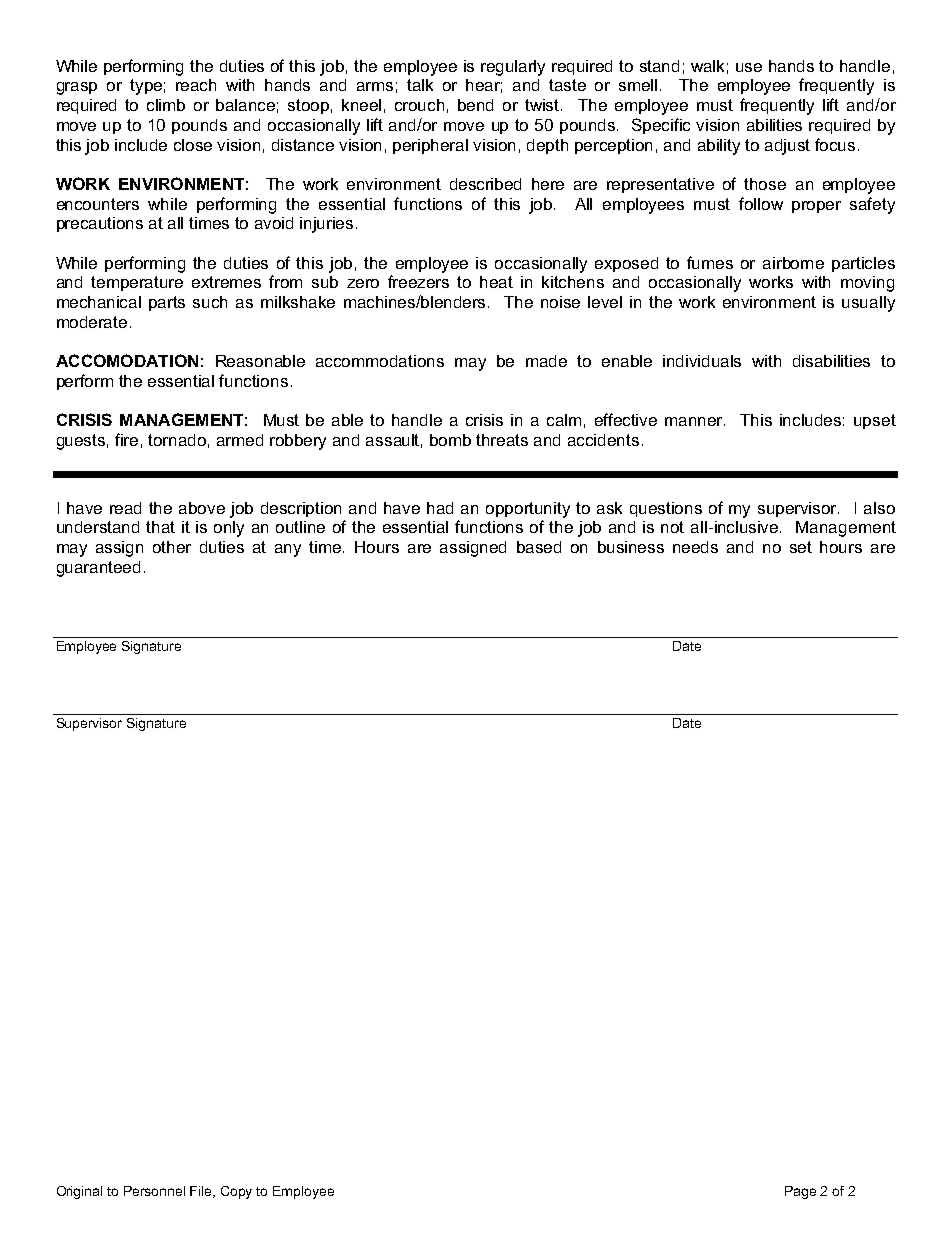 The width and height of the page is (952, 1233). I want to click on needs, so click(695, 547).
